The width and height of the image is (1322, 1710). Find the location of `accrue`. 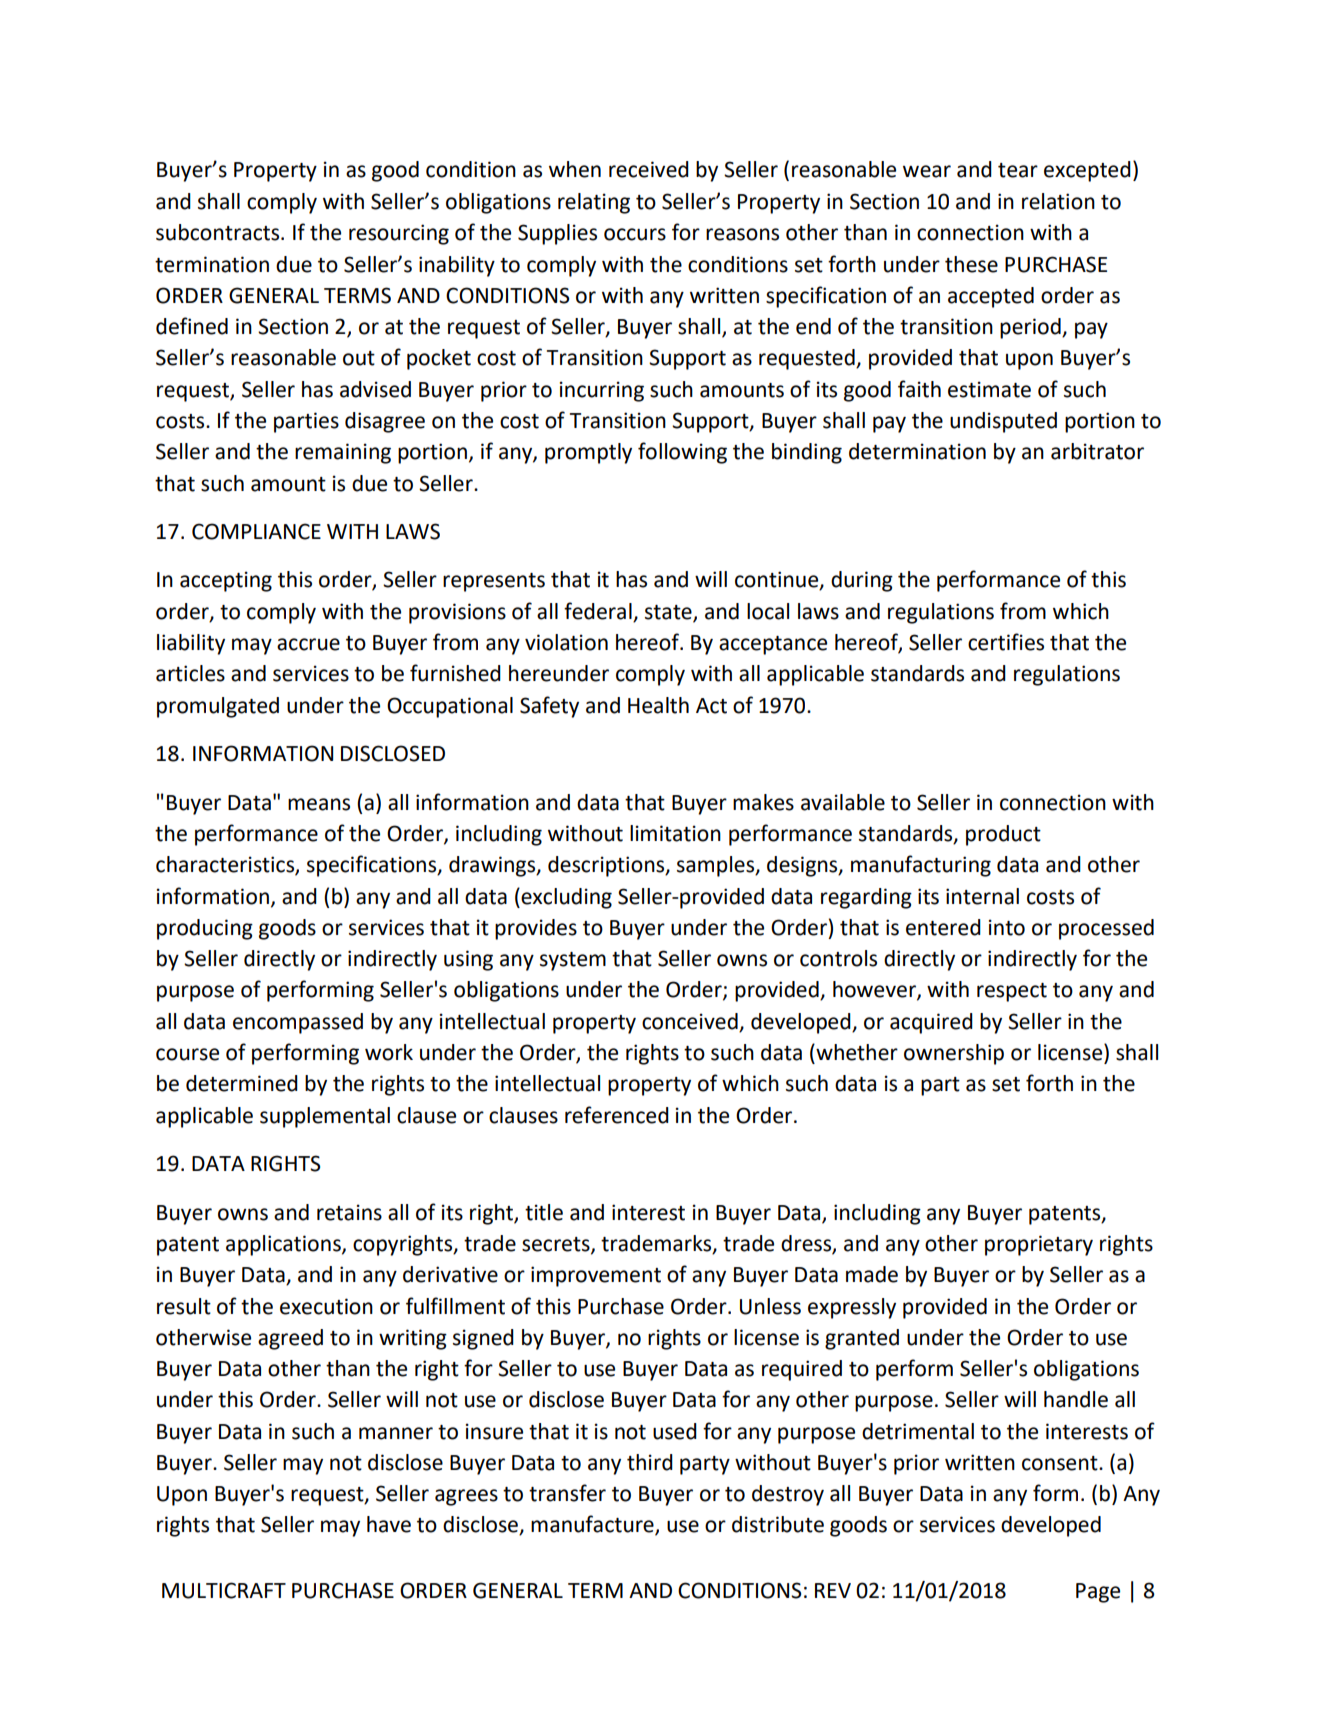

accrue is located at coordinates (308, 644).
